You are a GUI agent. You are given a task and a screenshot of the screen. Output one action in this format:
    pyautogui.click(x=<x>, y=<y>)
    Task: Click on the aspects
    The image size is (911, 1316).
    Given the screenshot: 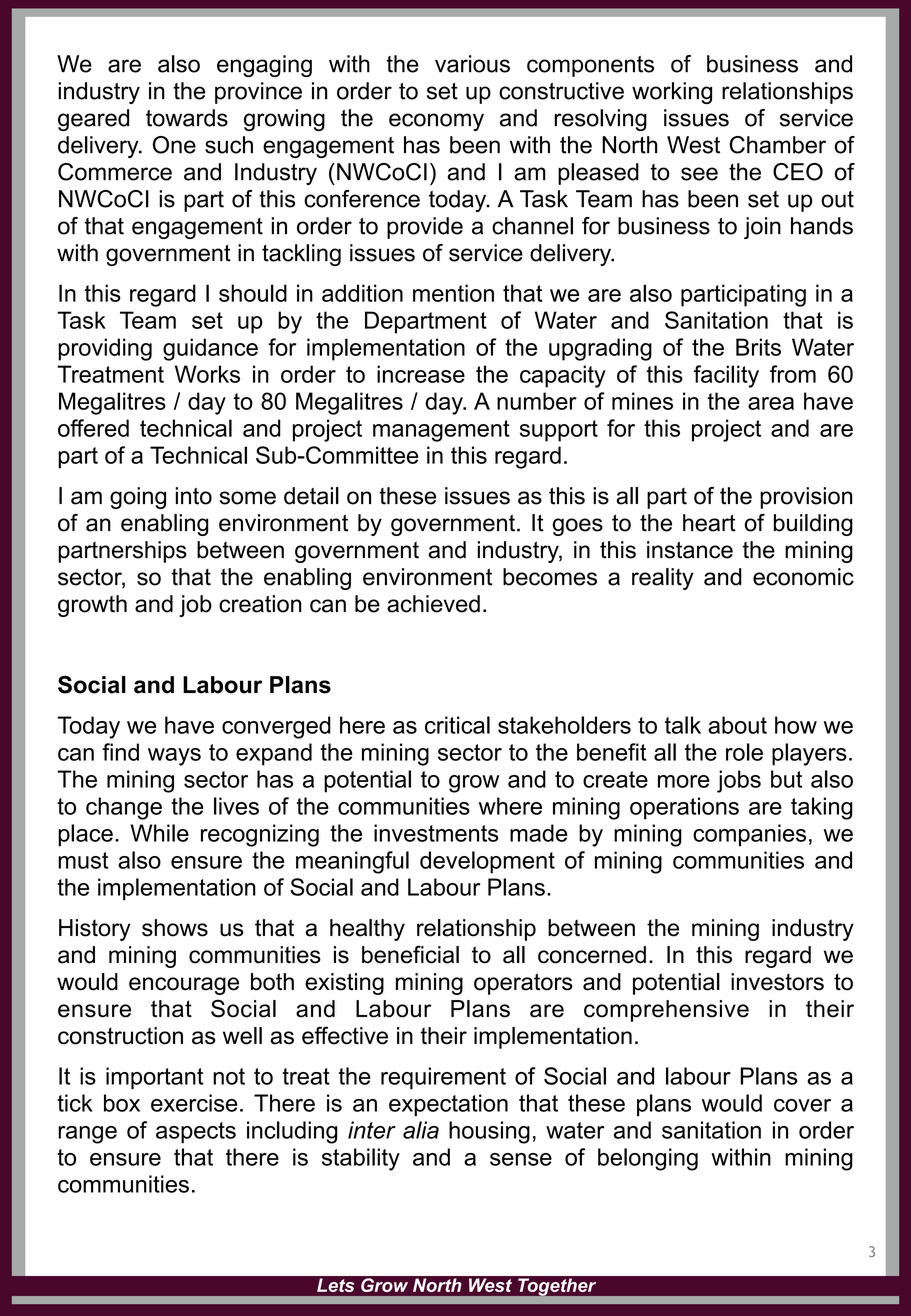 What is the action you would take?
    pyautogui.click(x=196, y=1133)
